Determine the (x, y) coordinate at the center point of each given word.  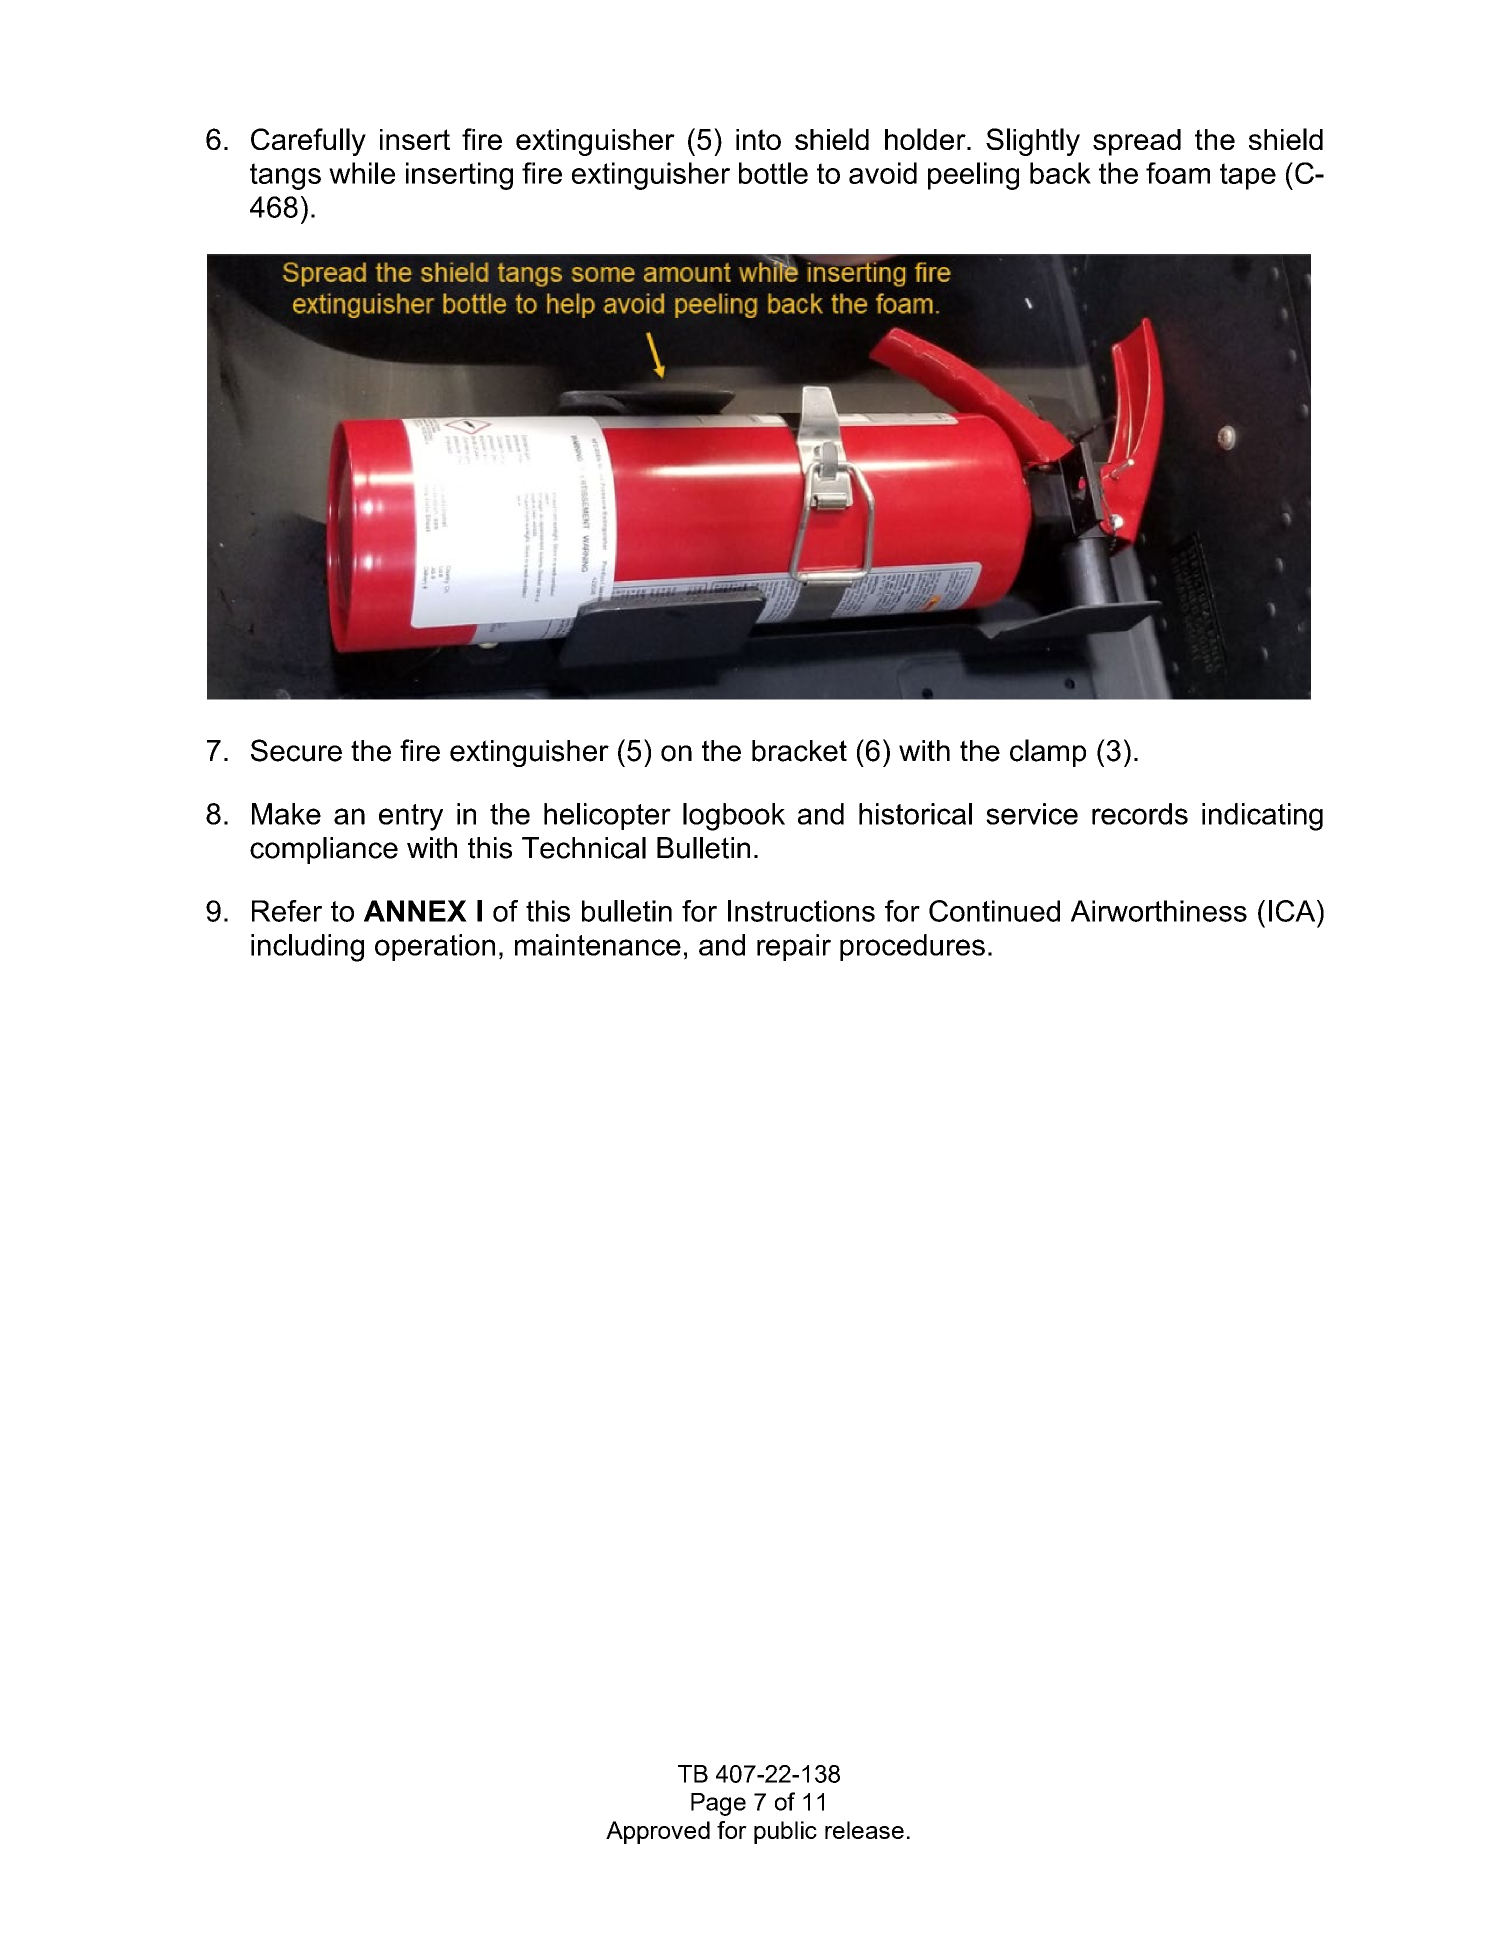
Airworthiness (1159, 911)
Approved (658, 1832)
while (362, 173)
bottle (773, 173)
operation (435, 947)
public (785, 1832)
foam (1178, 173)
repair (794, 947)
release (864, 1830)
